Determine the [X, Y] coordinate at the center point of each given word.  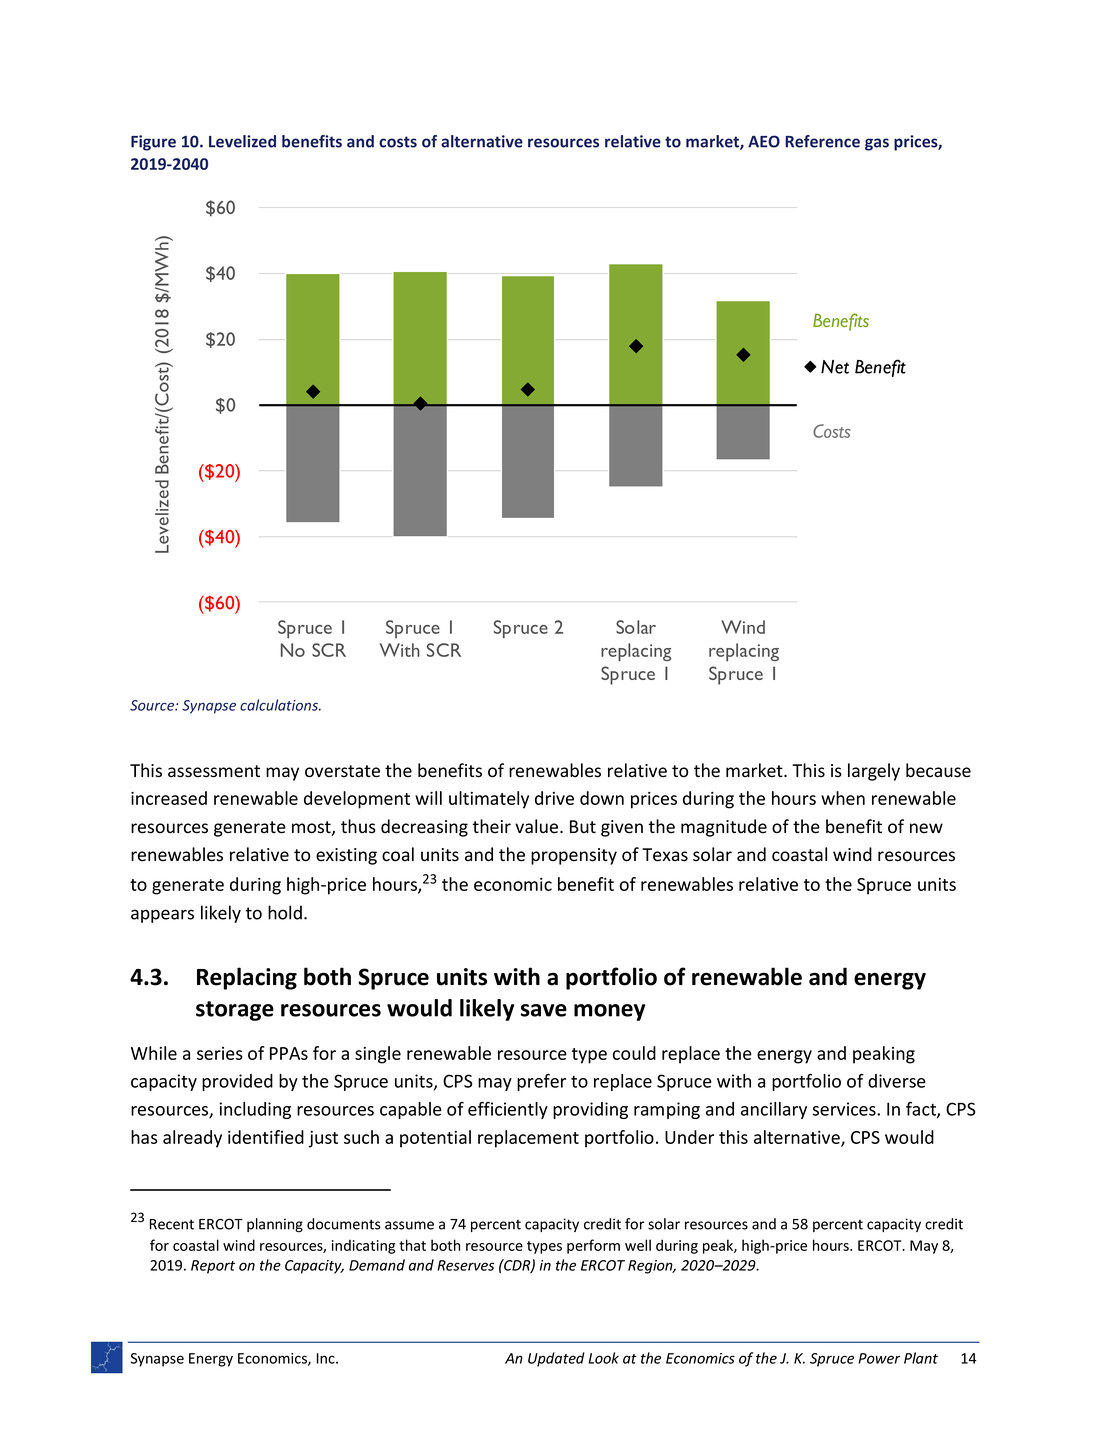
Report [213, 1267]
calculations [280, 705]
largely [874, 772]
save [544, 1010]
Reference [822, 141]
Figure [153, 143]
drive [554, 798]
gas [877, 144]
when [843, 798]
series [220, 1053]
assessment [214, 771]
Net [835, 367]
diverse [897, 1081]
